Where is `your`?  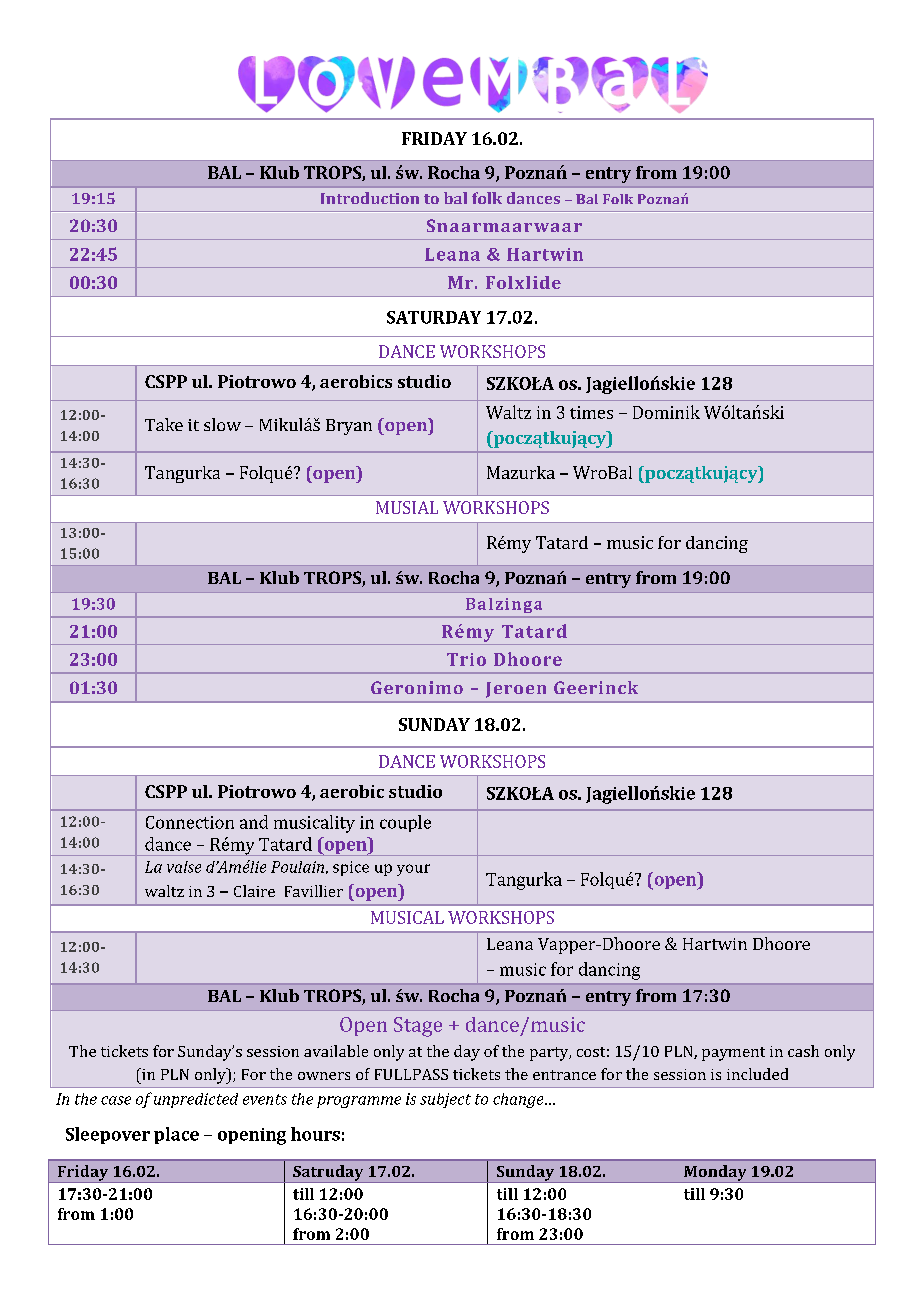
your is located at coordinates (413, 870).
